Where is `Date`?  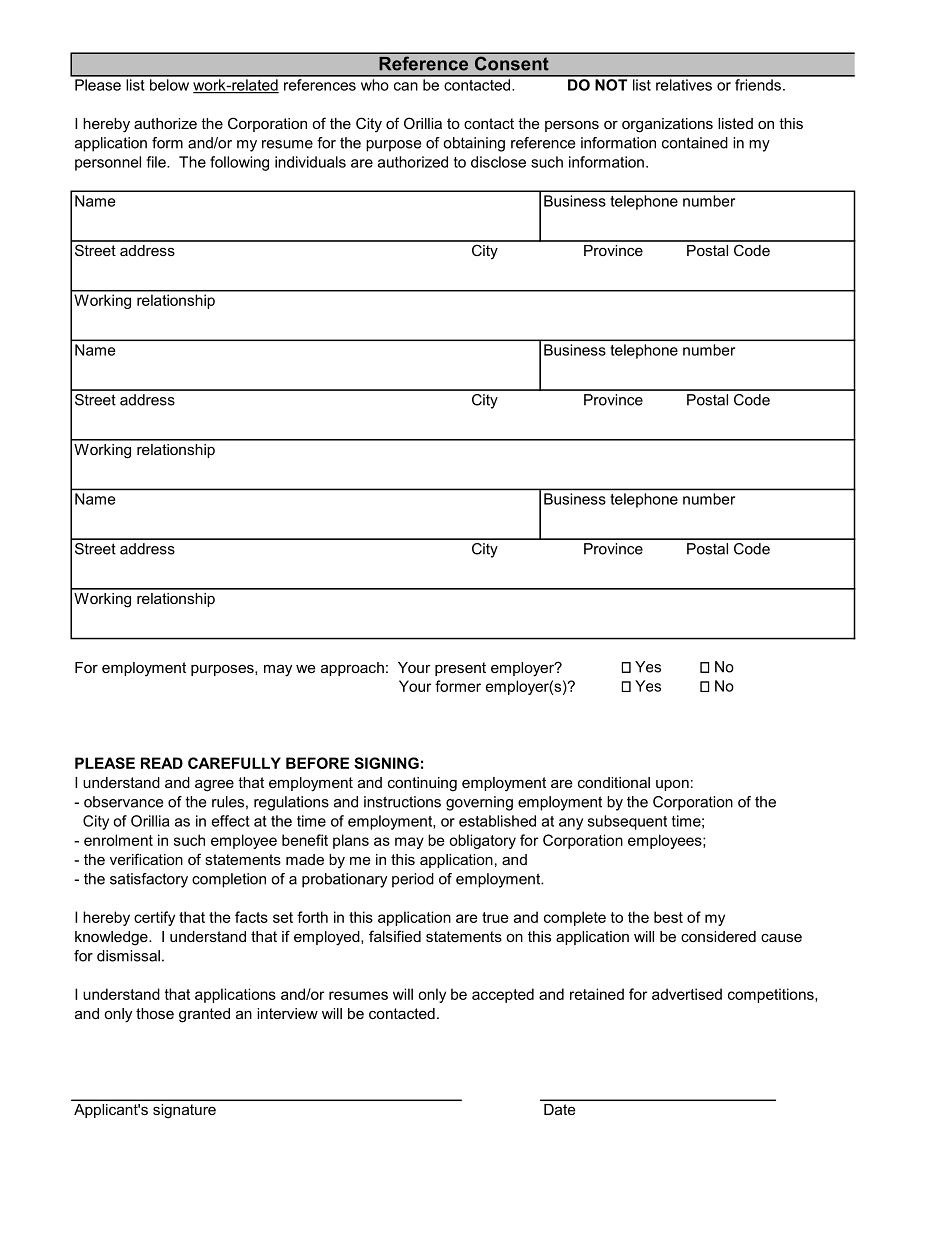
Date is located at coordinates (559, 1109).
